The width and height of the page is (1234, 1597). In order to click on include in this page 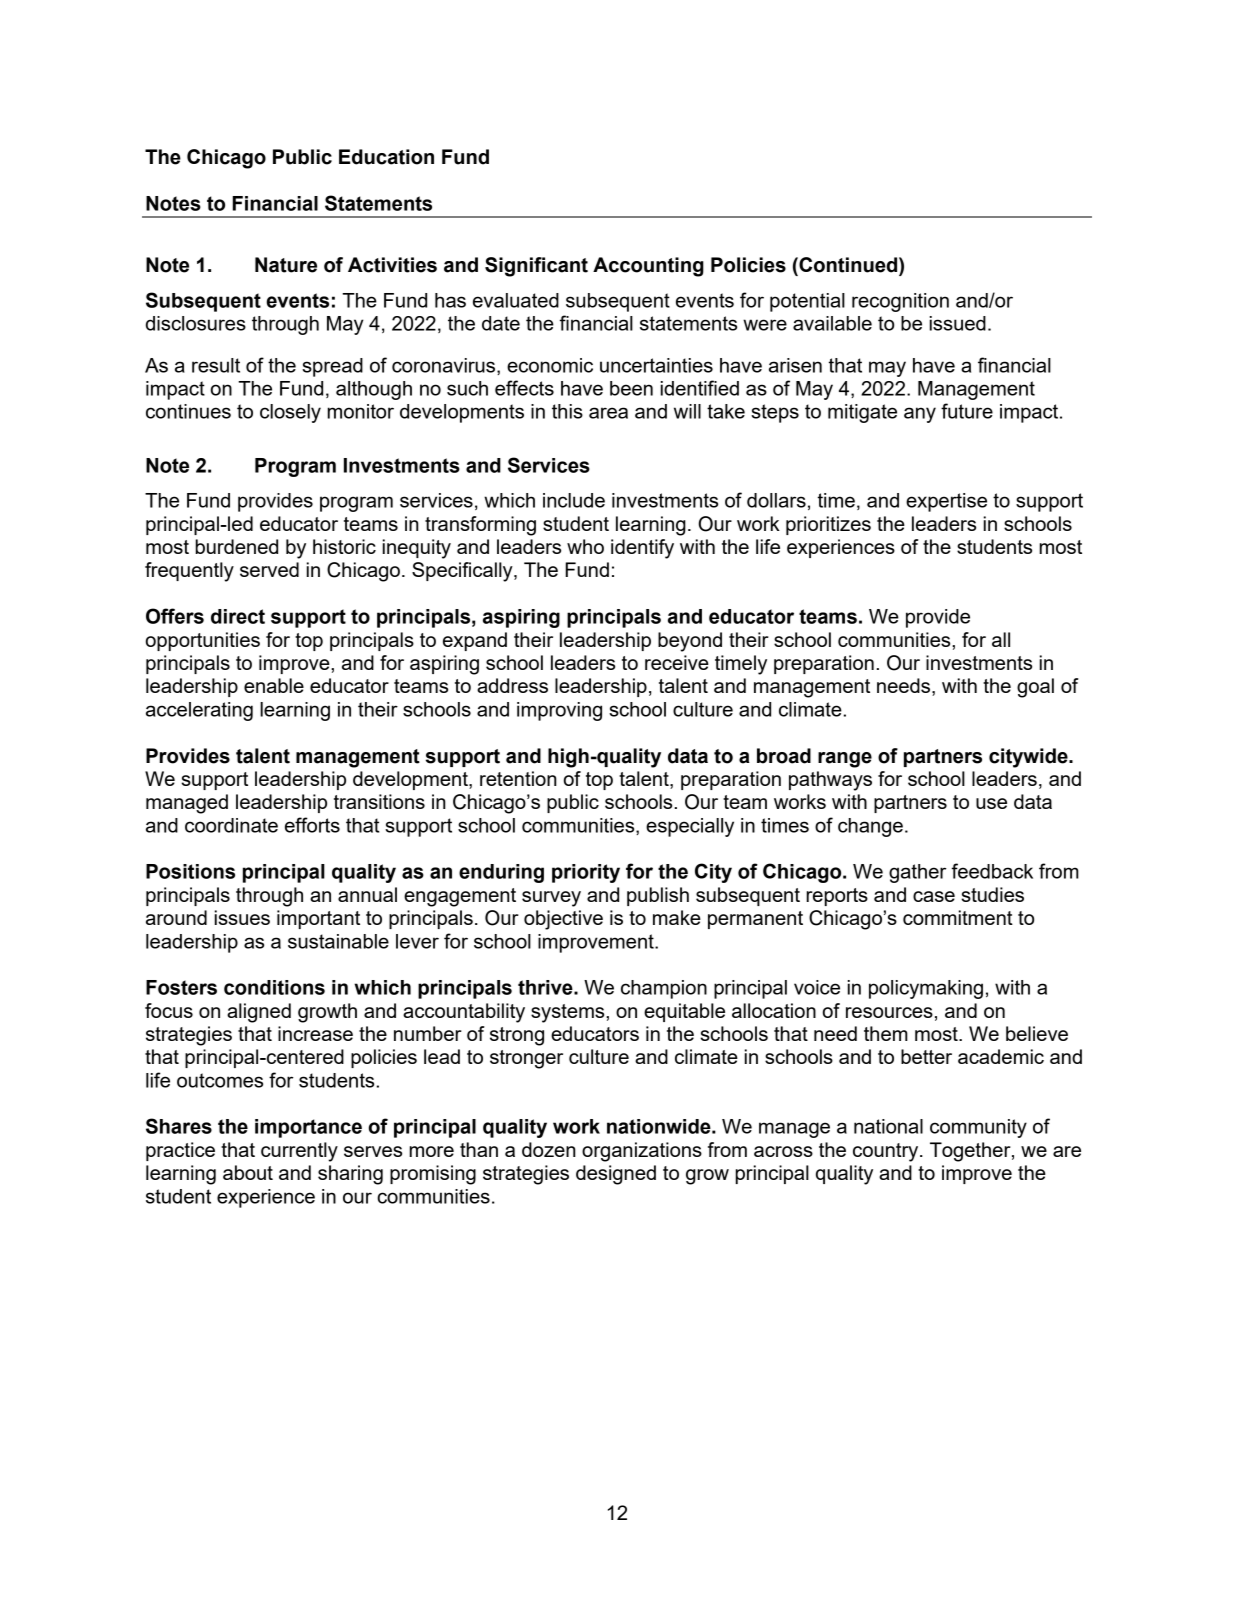, I will do `click(574, 500)`.
